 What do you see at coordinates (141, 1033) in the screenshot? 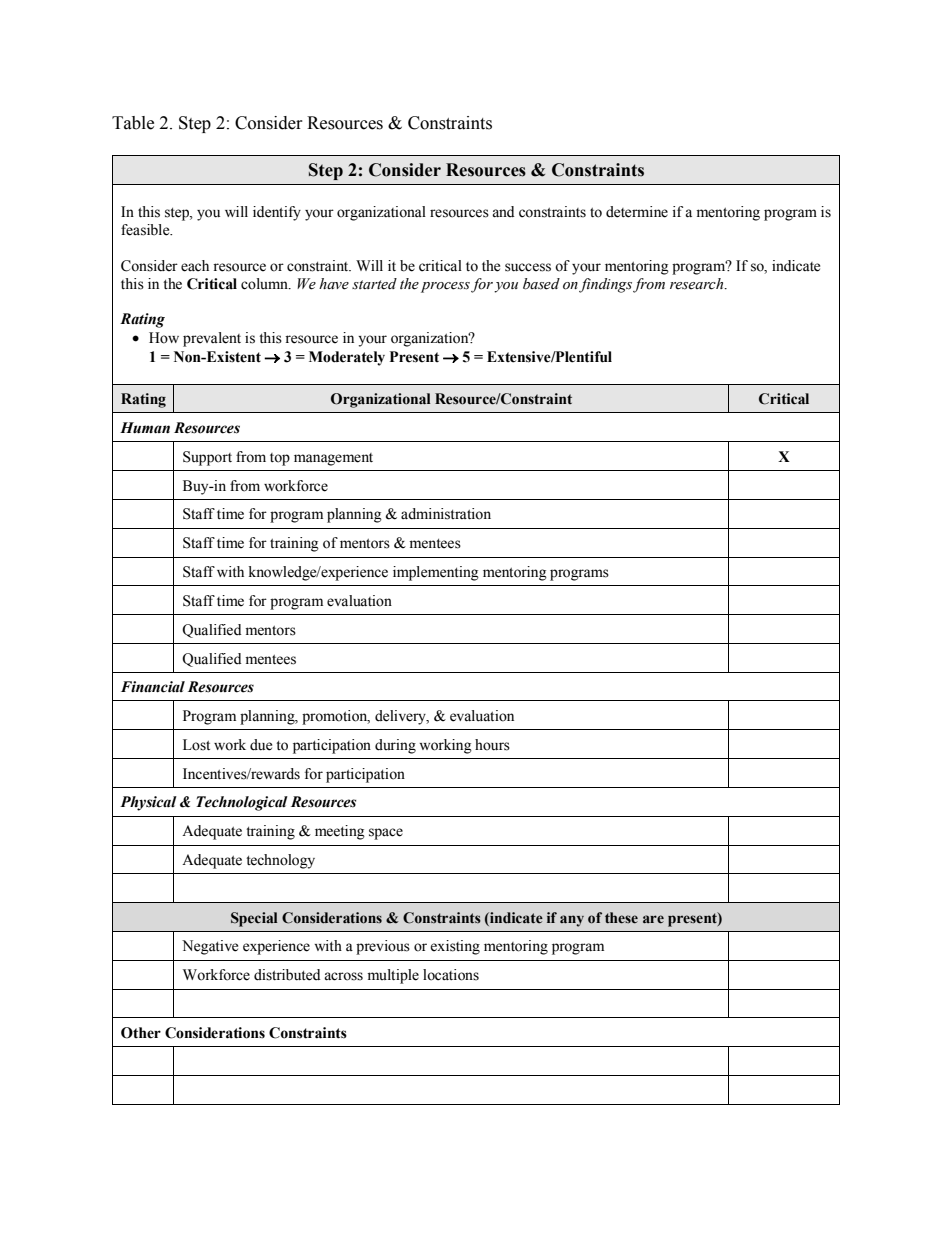
I see `Other` at bounding box center [141, 1033].
